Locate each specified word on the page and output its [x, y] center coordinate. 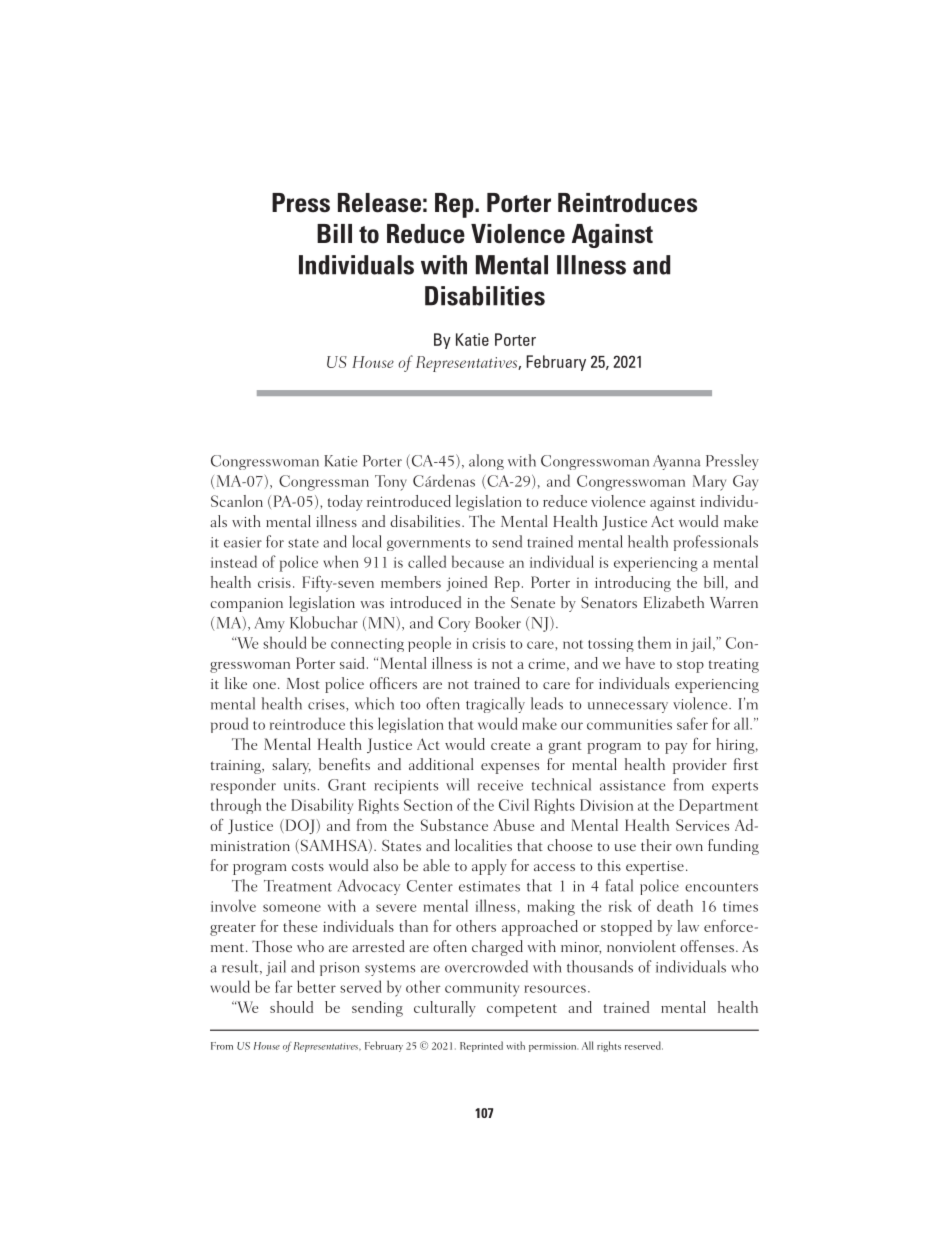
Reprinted [481, 1046]
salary [291, 766]
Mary [709, 483]
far [283, 986]
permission [553, 1047]
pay [676, 748]
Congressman [324, 483]
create [510, 745]
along [486, 462]
